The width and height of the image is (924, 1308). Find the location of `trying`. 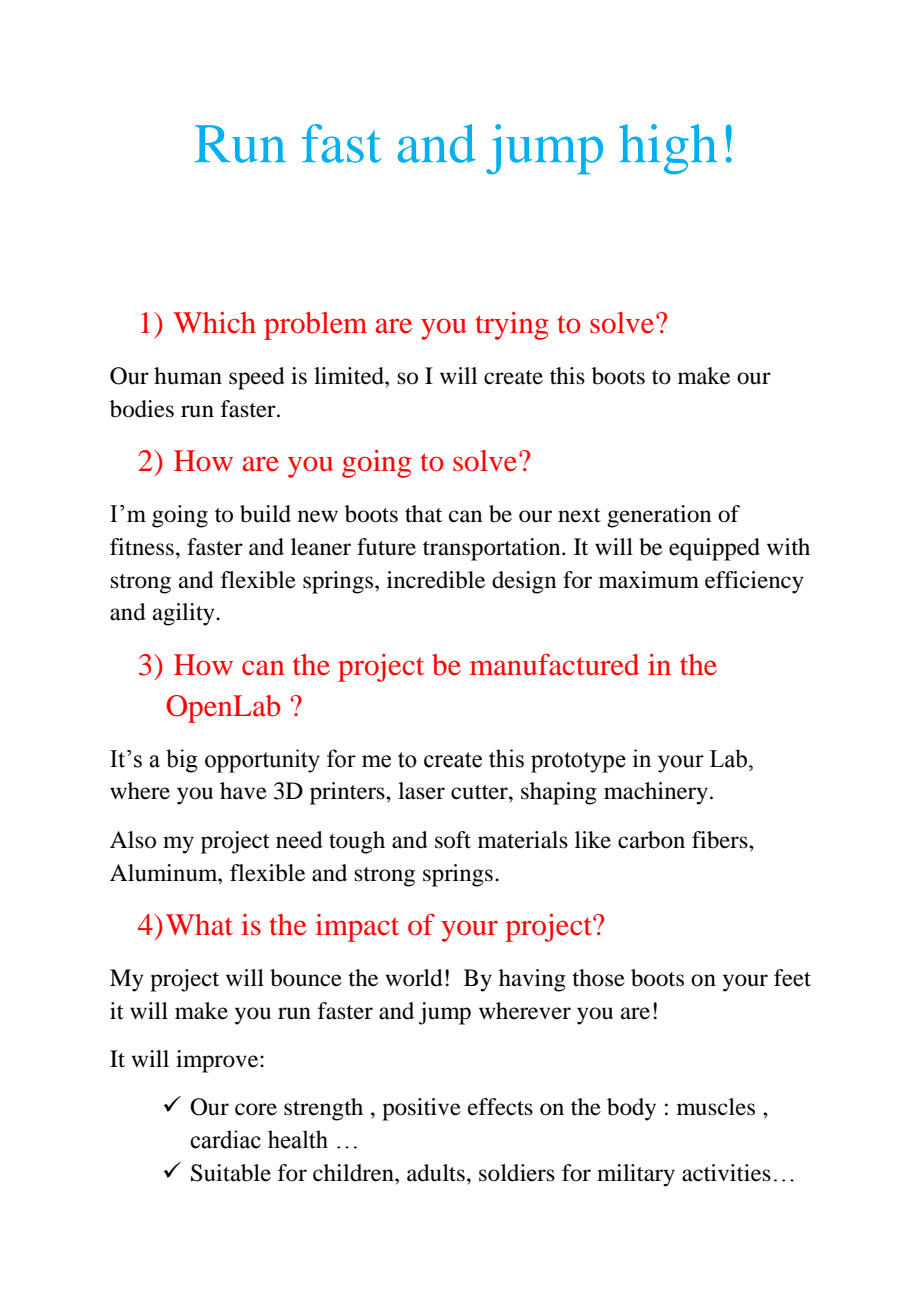

trying is located at coordinates (512, 326).
